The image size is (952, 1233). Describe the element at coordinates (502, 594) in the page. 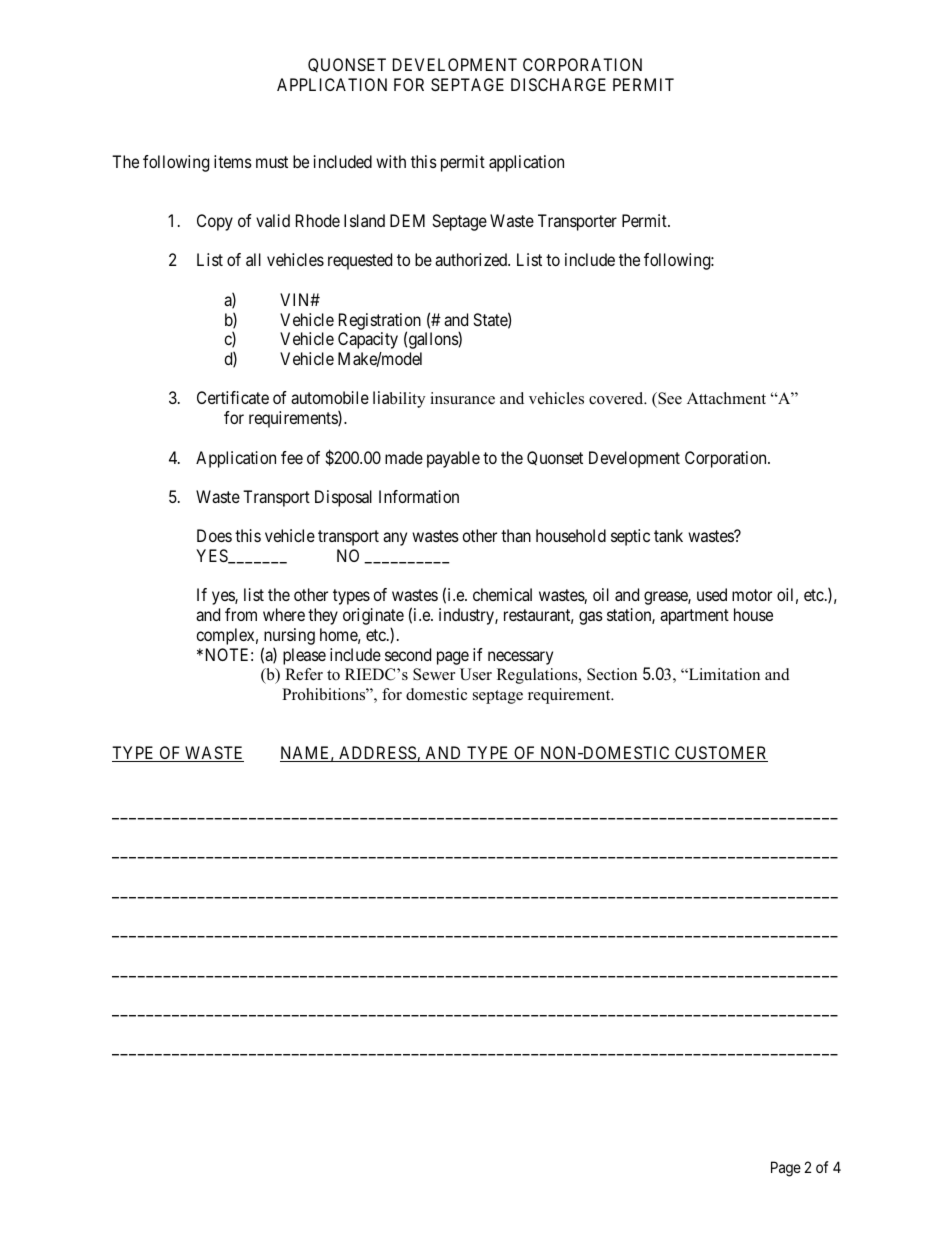

I see `chemical` at that location.
